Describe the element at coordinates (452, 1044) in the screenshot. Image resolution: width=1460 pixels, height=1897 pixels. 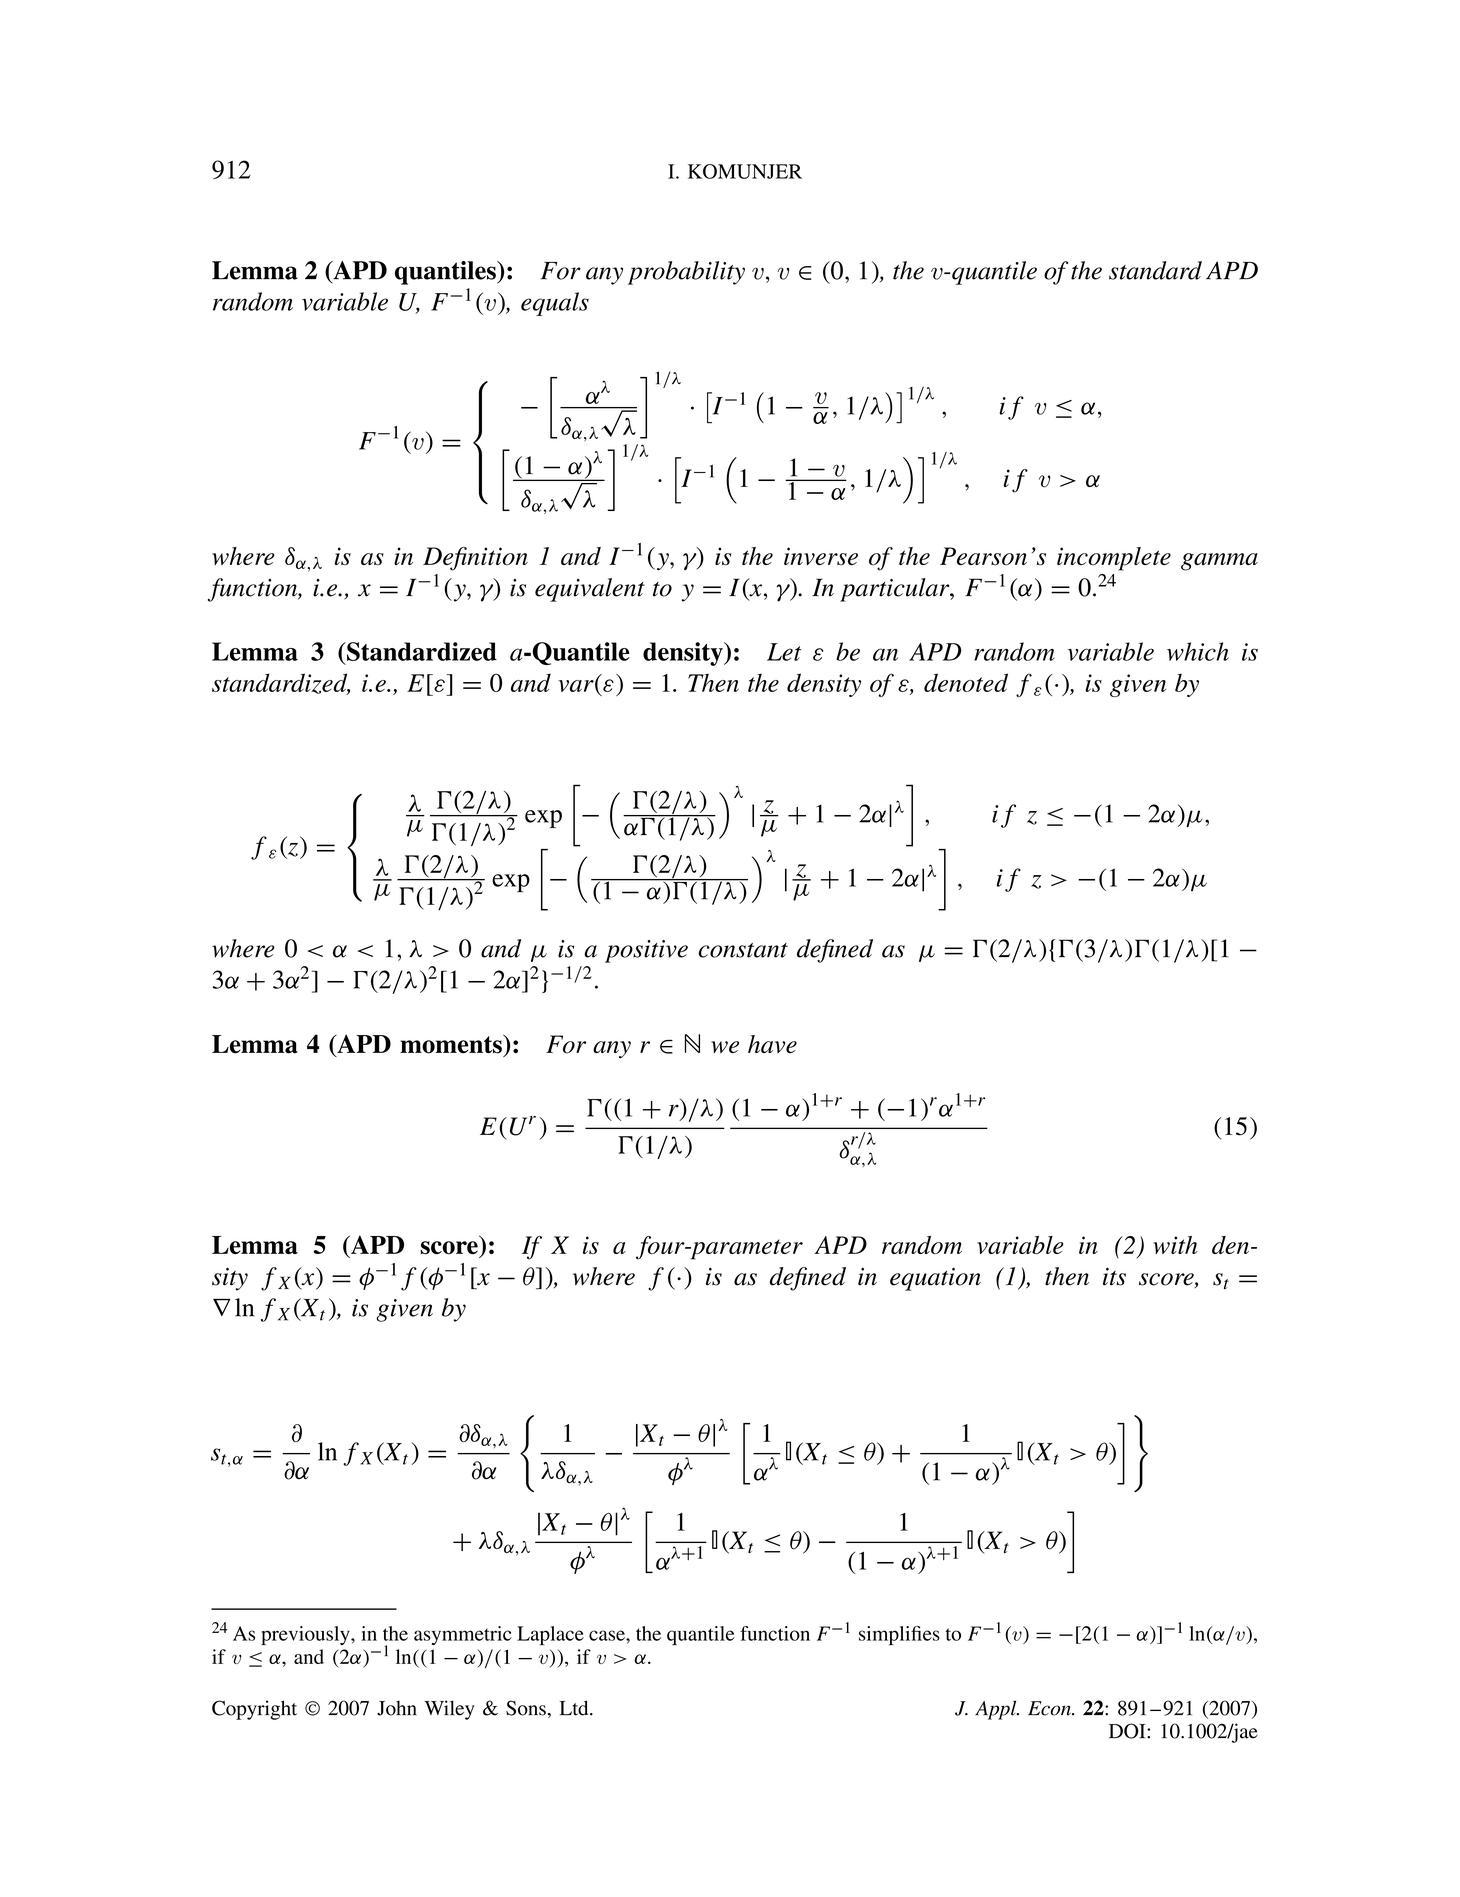
I see `moments` at that location.
